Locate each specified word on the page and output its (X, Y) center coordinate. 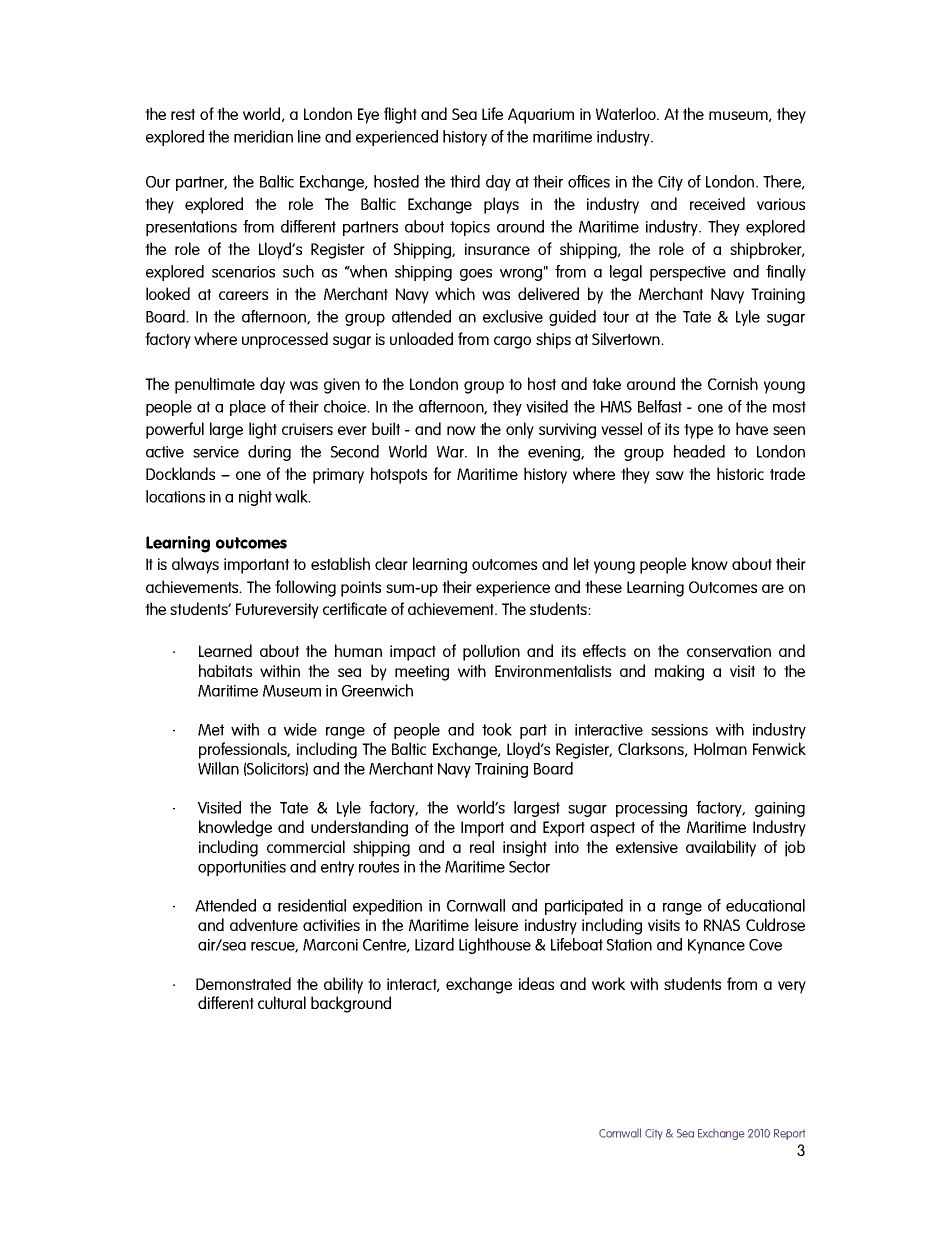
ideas (536, 983)
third (465, 181)
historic (740, 473)
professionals (244, 750)
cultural (282, 1002)
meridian (263, 136)
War (452, 452)
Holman (720, 748)
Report (789, 1134)
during (269, 453)
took (497, 729)
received (717, 203)
